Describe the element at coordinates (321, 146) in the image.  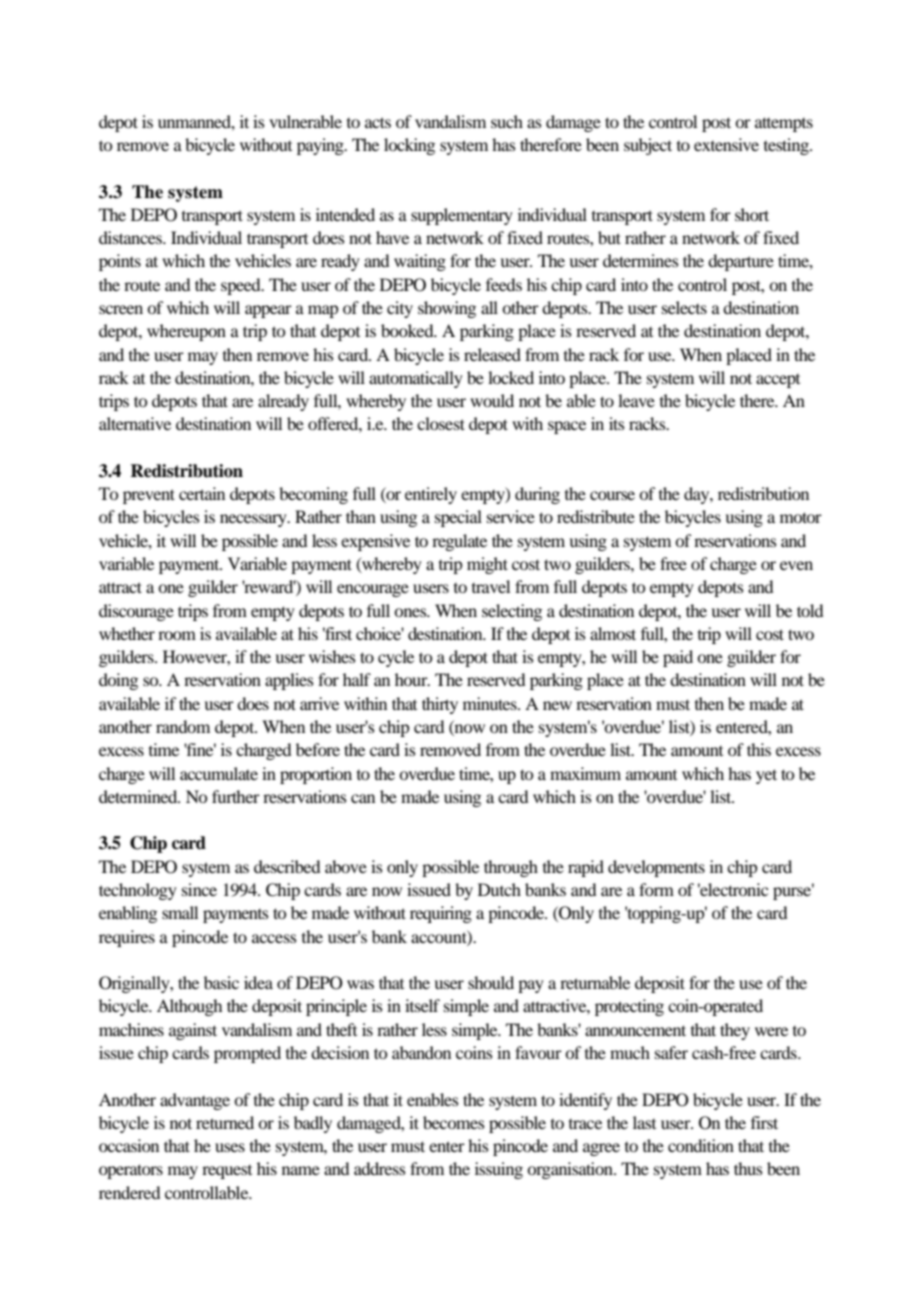
I see `paying` at that location.
